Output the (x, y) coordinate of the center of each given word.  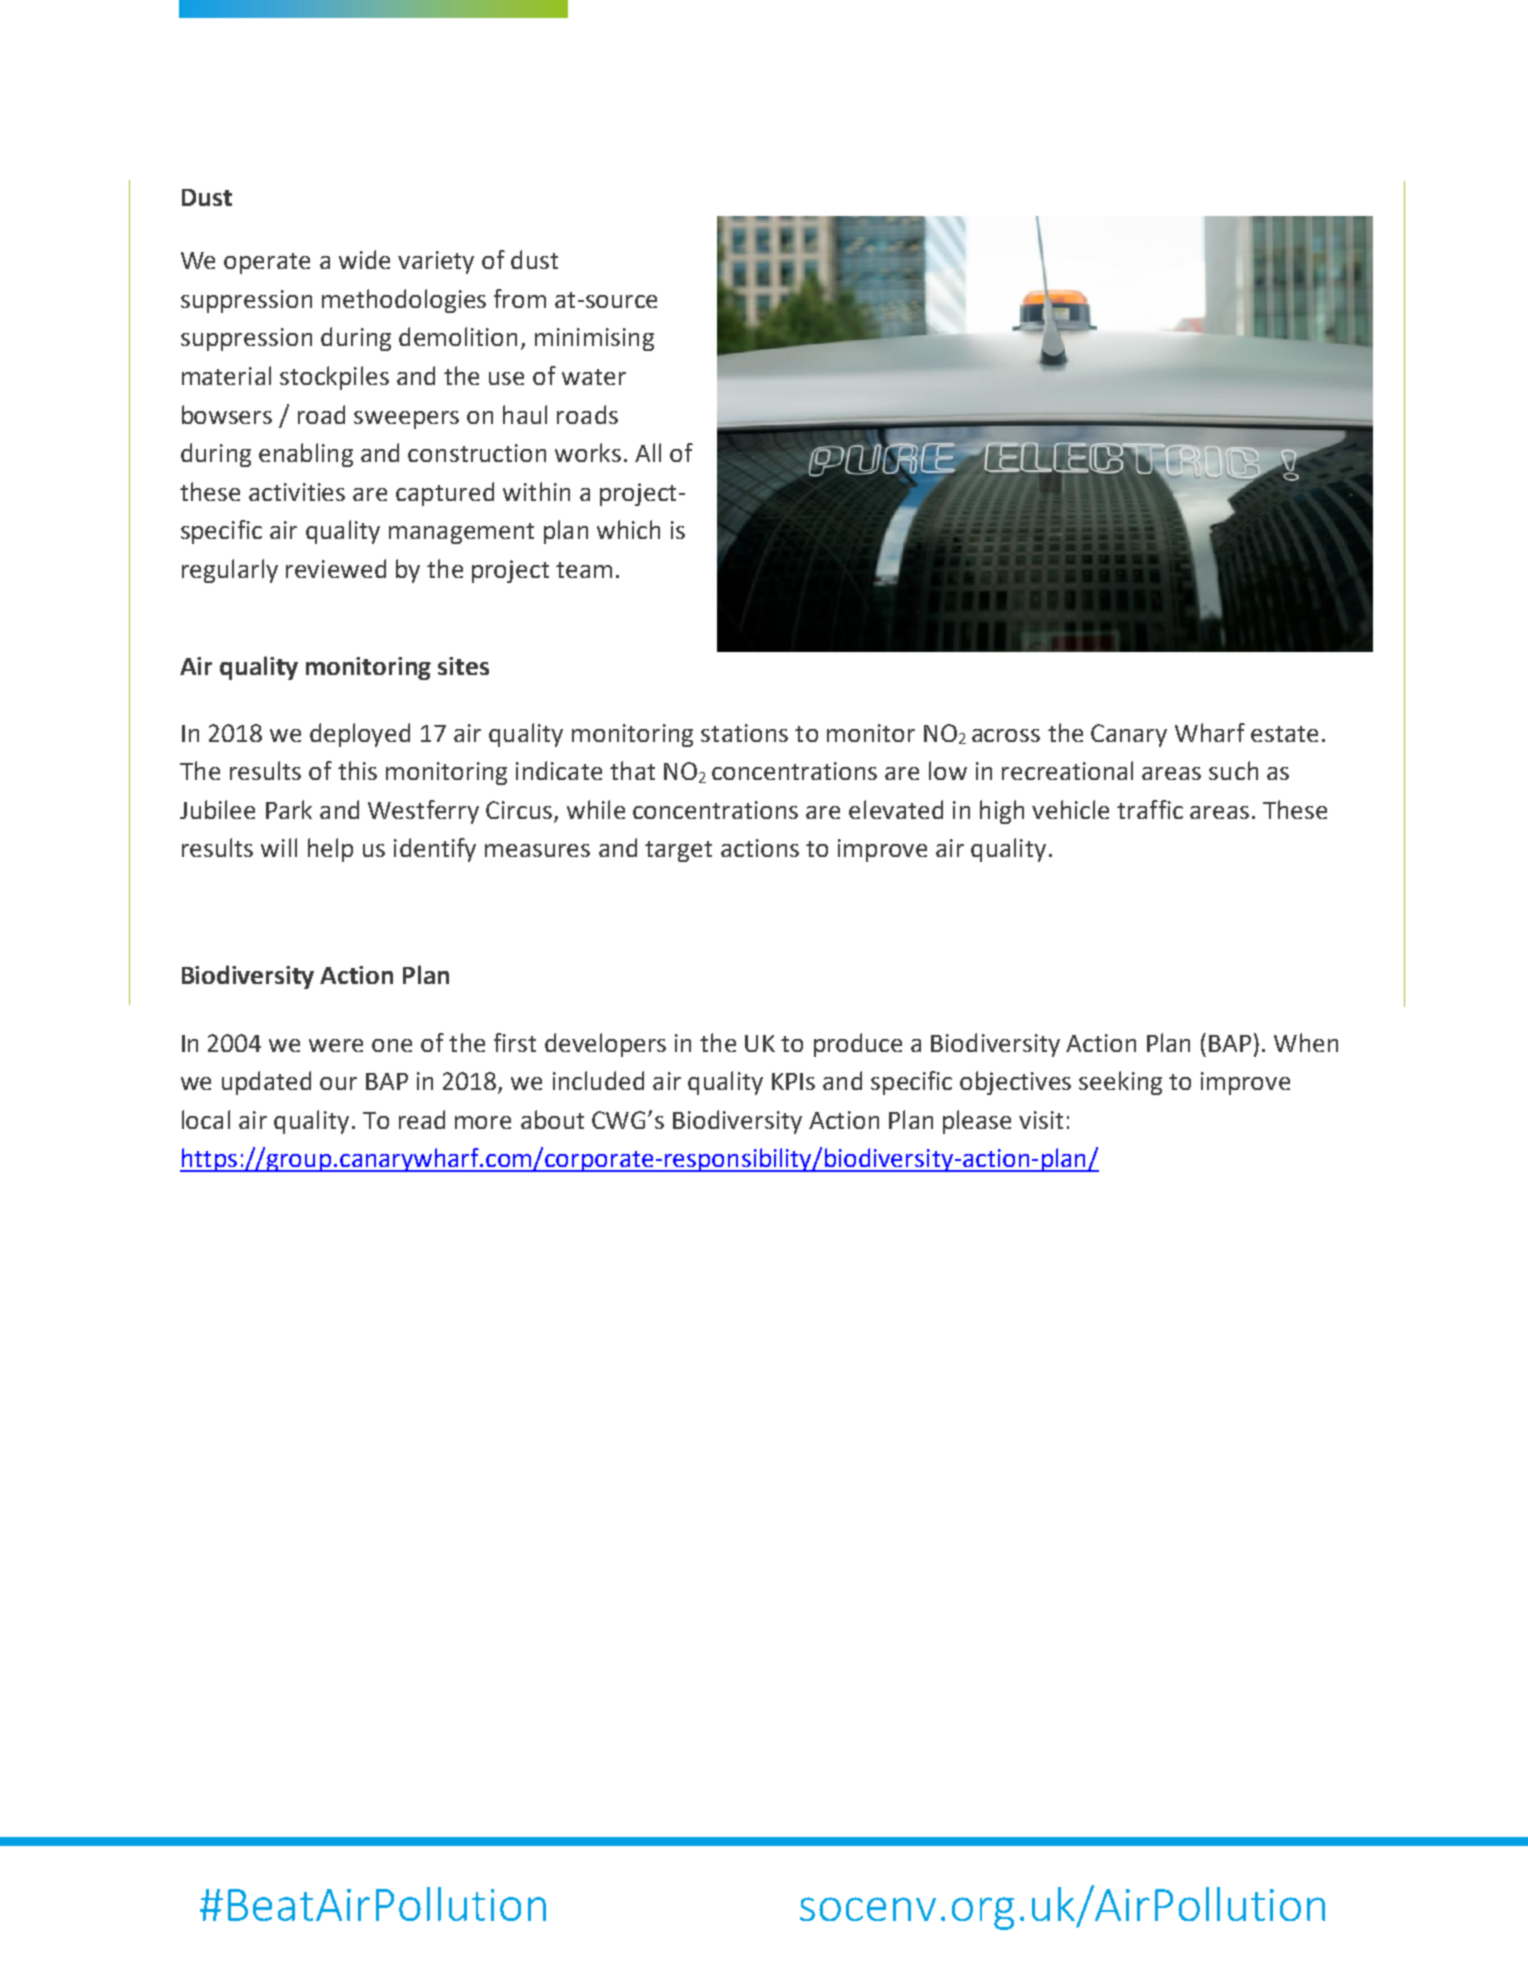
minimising (594, 339)
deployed (360, 735)
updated (266, 1083)
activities (297, 492)
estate (1284, 734)
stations (744, 733)
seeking (1120, 1083)
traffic (1150, 809)
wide (364, 259)
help (330, 850)
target (678, 851)
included (598, 1080)
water (594, 377)
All (648, 452)
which (628, 529)
